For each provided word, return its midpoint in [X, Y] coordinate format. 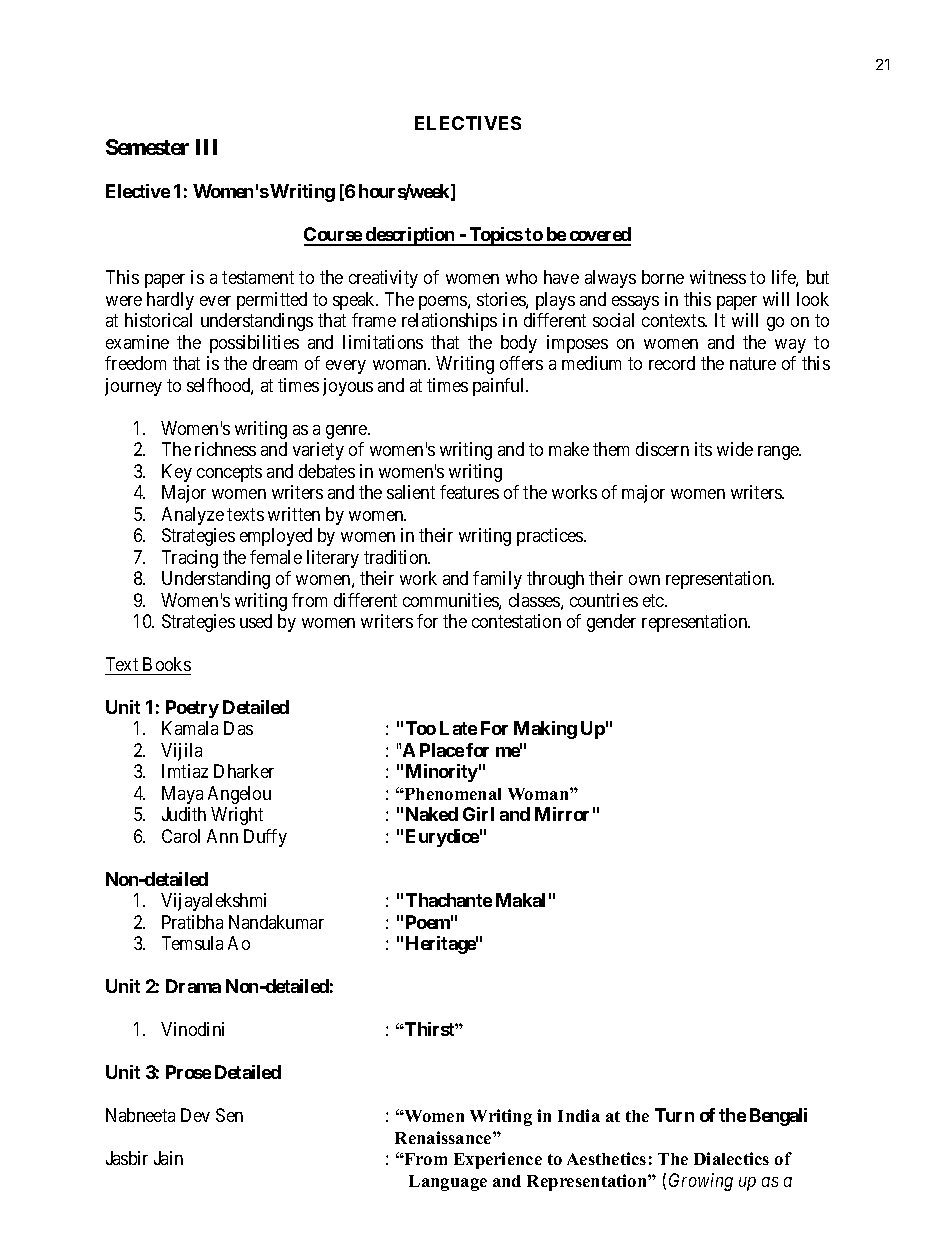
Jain [168, 1158]
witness [718, 277]
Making [545, 730]
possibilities [254, 344]
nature [753, 363]
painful [500, 387]
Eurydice [442, 838]
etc [654, 600]
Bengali [778, 1117]
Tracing [190, 559]
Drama [193, 986]
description [410, 236]
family [497, 580]
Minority [442, 773]
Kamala [190, 728]
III [206, 147]
